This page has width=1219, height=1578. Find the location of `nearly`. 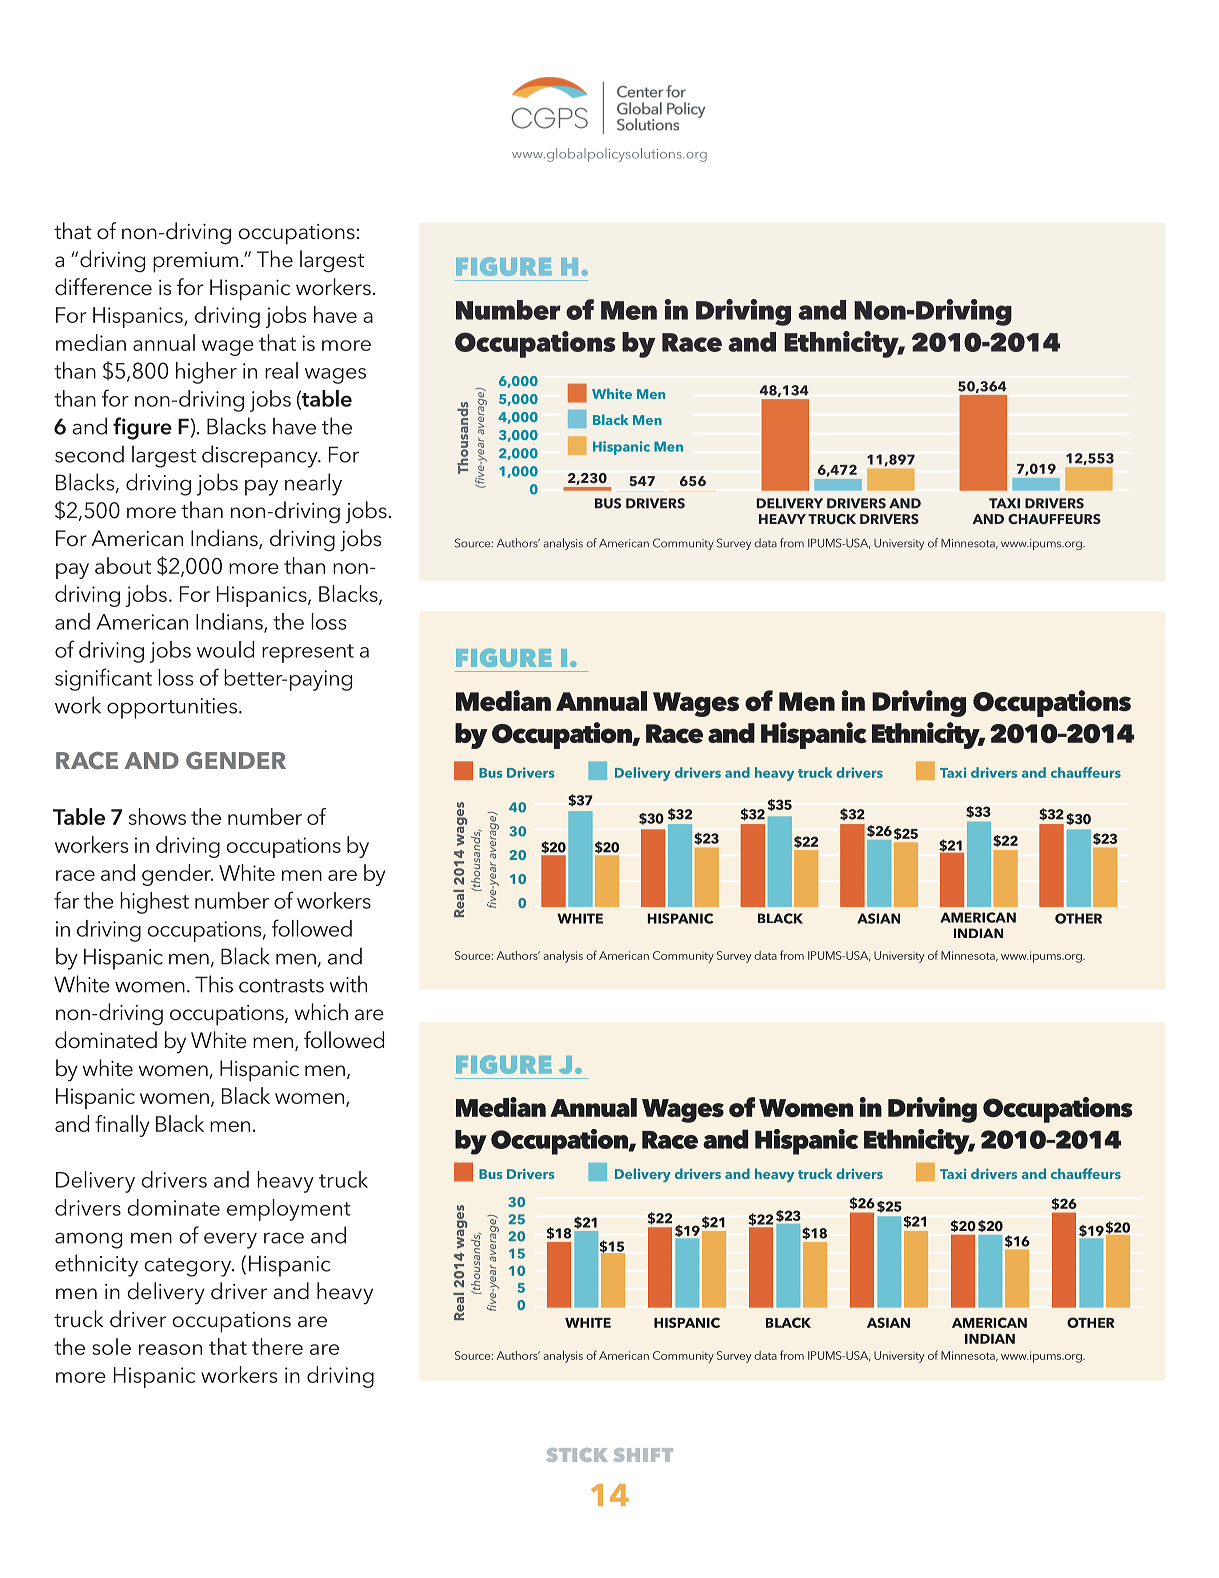

nearly is located at coordinates (313, 484).
